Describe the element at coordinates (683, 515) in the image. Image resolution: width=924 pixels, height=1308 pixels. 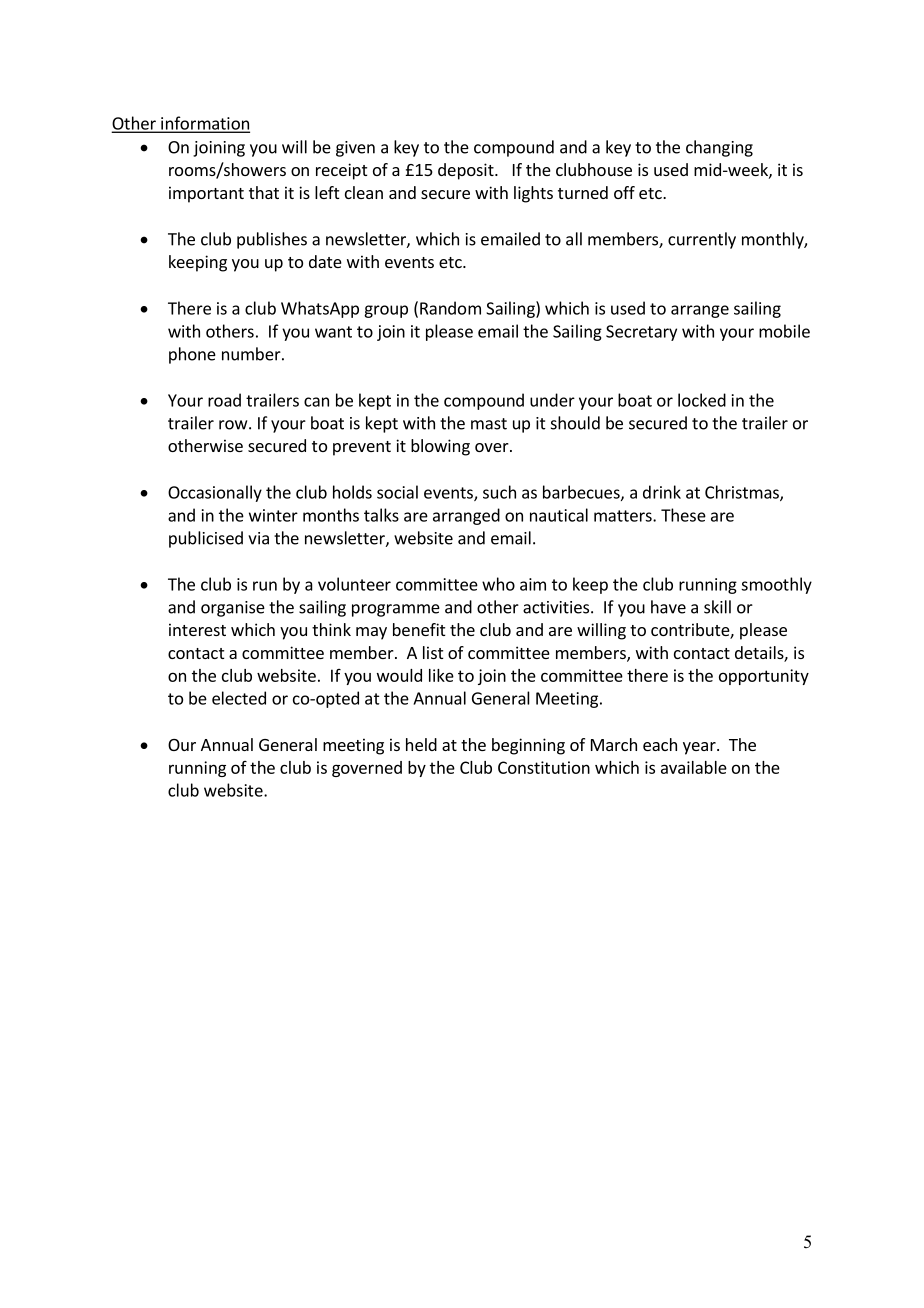
I see `These` at that location.
